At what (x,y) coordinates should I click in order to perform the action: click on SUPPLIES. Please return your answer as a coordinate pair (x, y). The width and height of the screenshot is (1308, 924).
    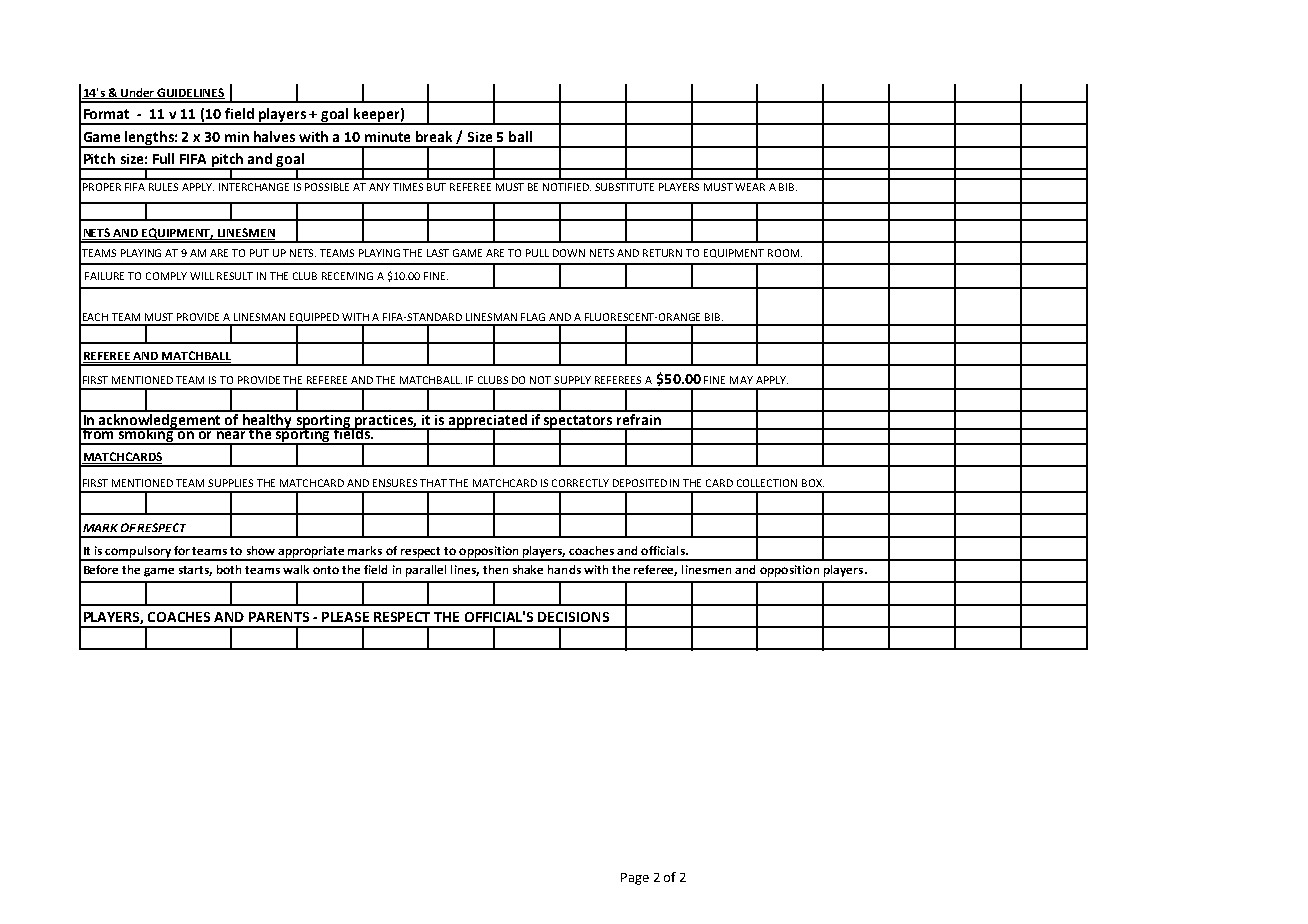
    Looking at the image, I should click on (230, 483).
